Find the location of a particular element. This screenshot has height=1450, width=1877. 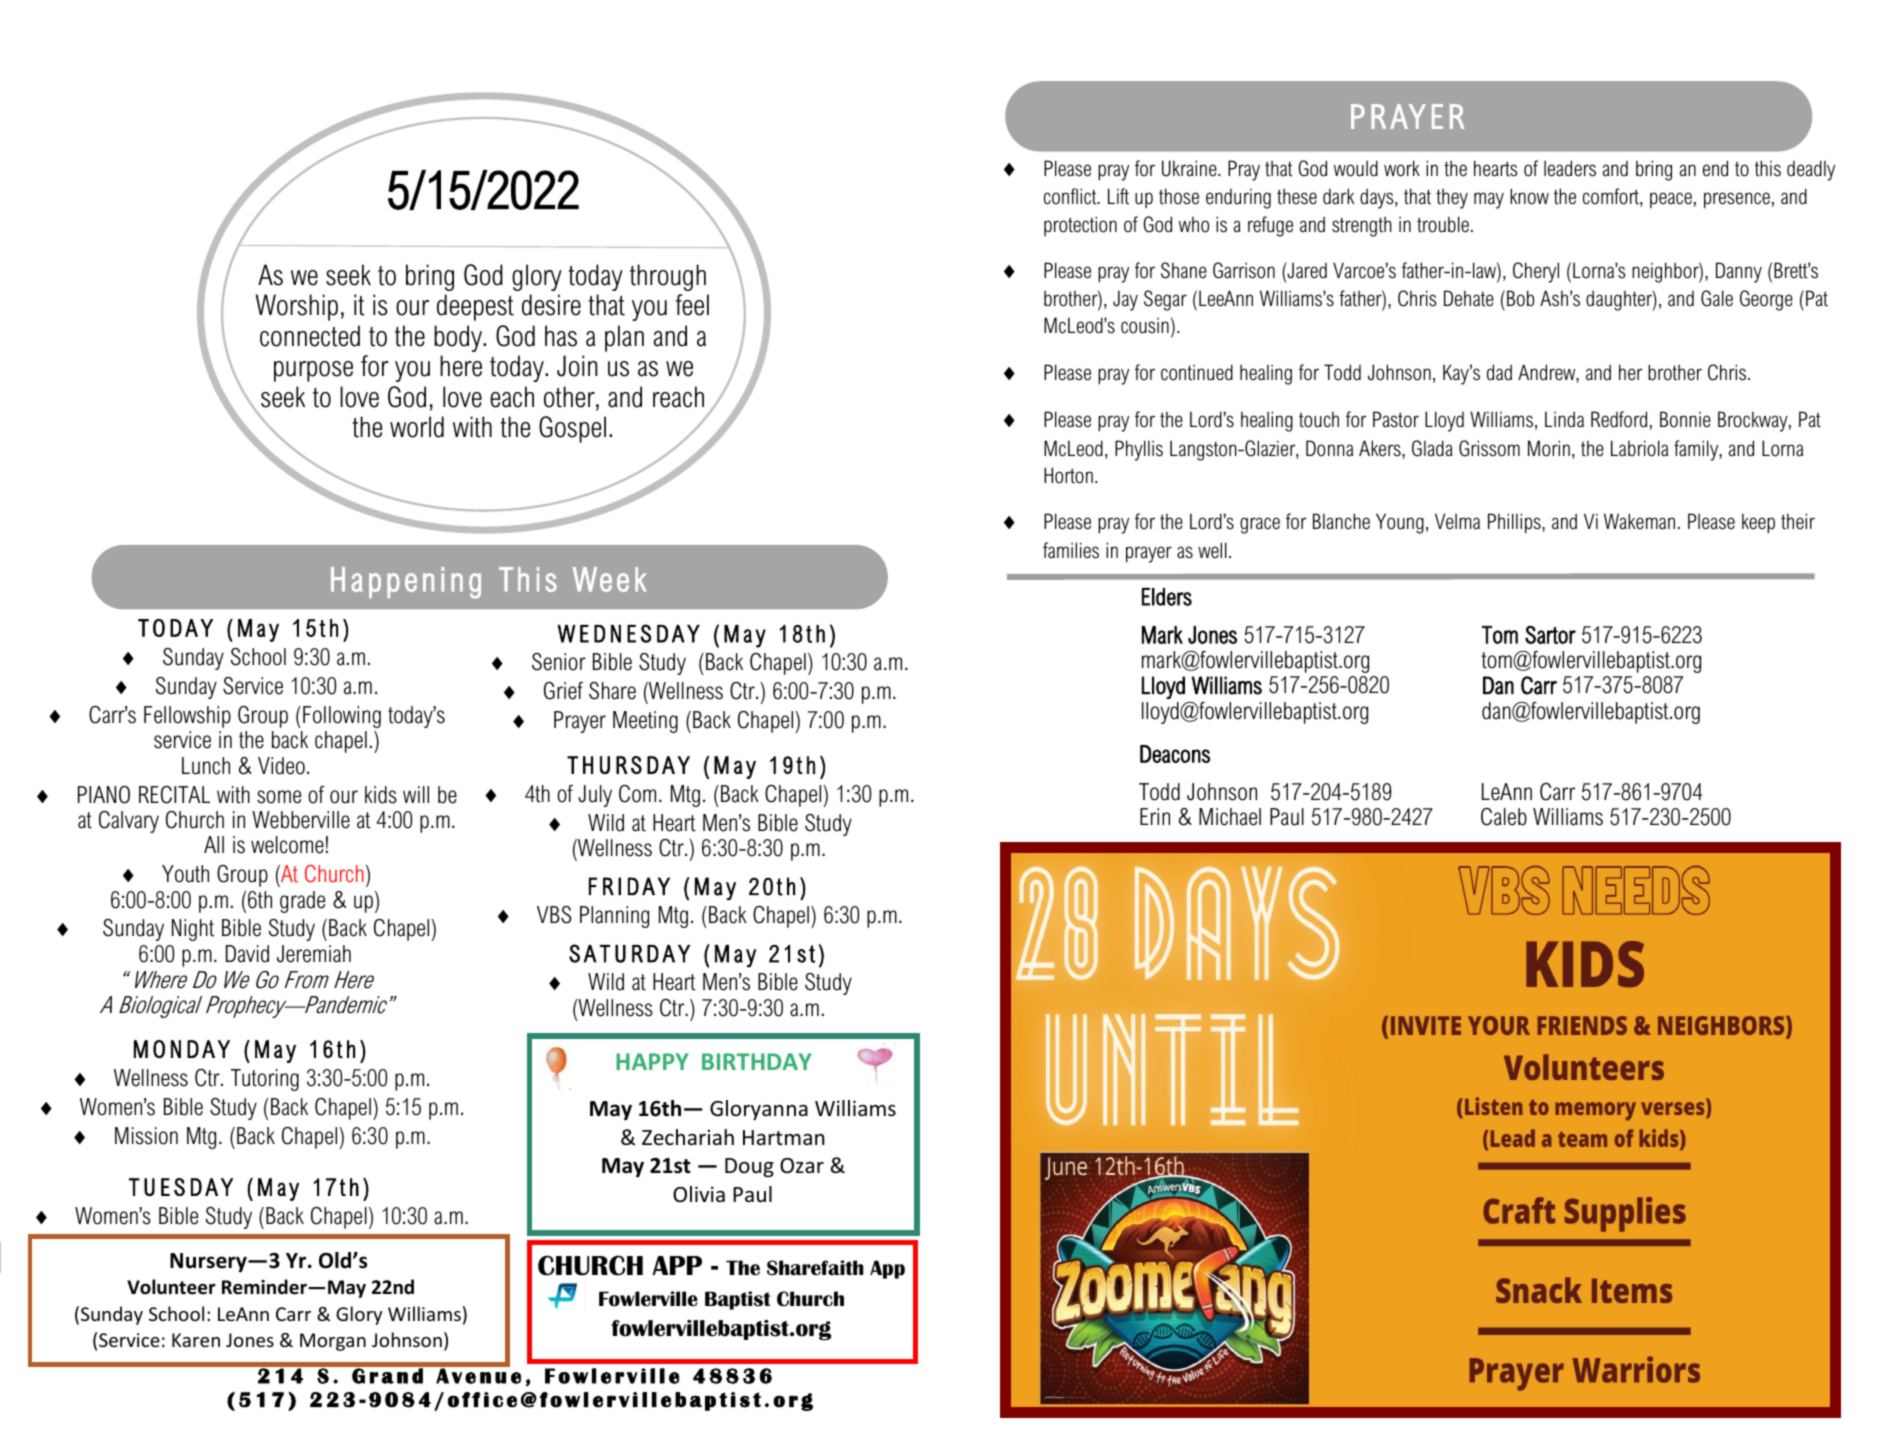

Morgan is located at coordinates (333, 1342).
